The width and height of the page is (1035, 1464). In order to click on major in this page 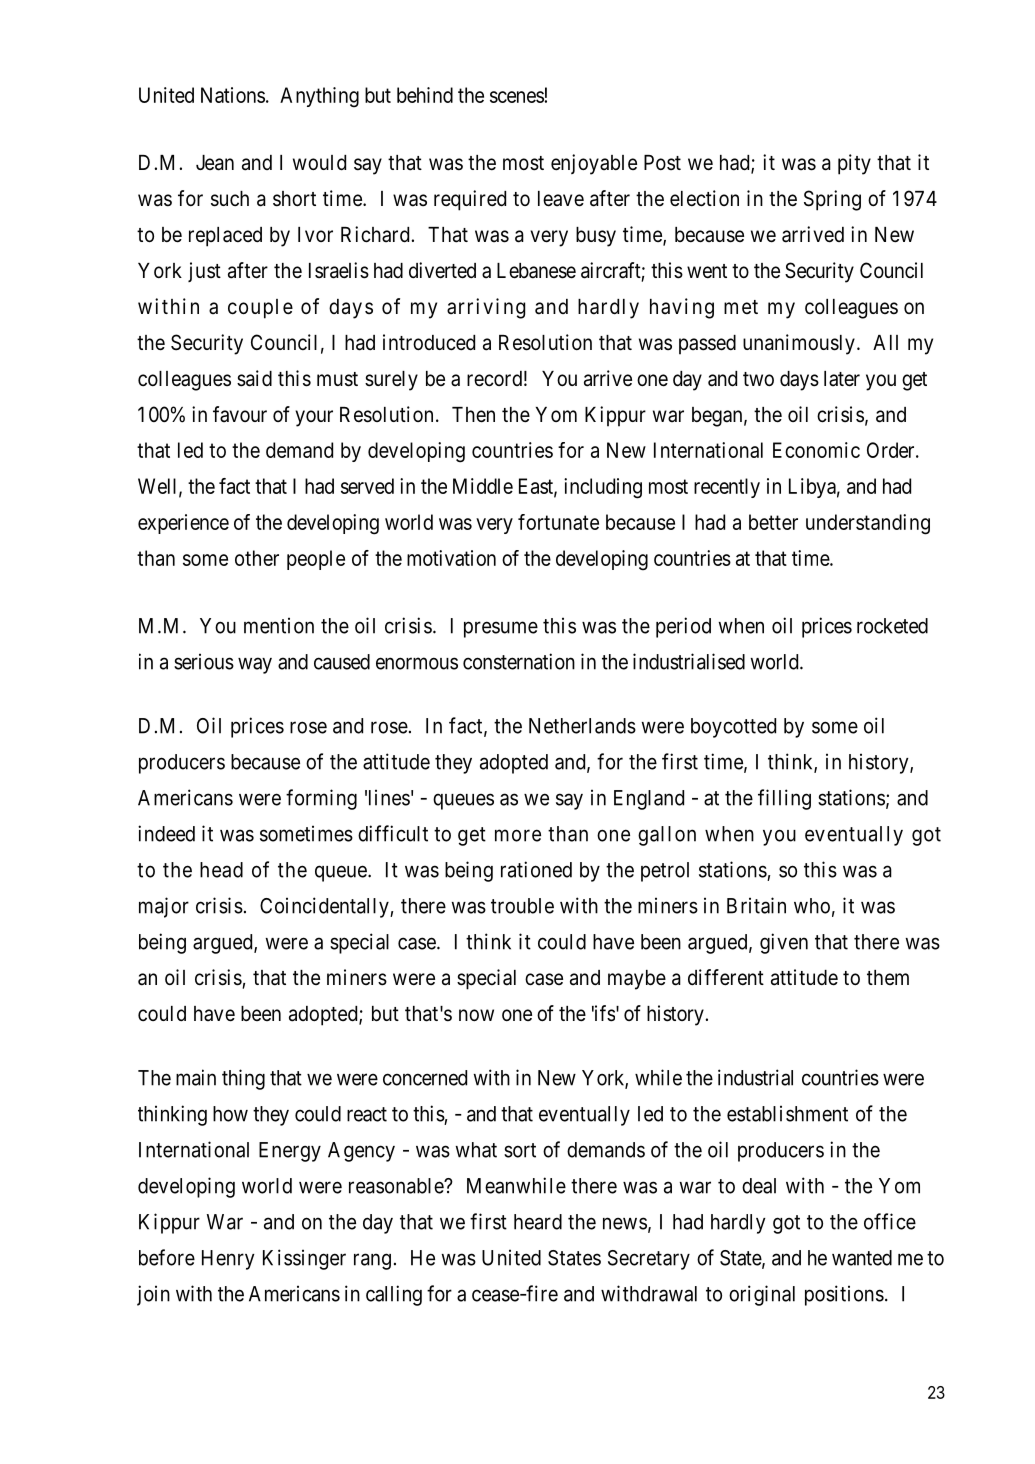, I will do `click(164, 907)`.
